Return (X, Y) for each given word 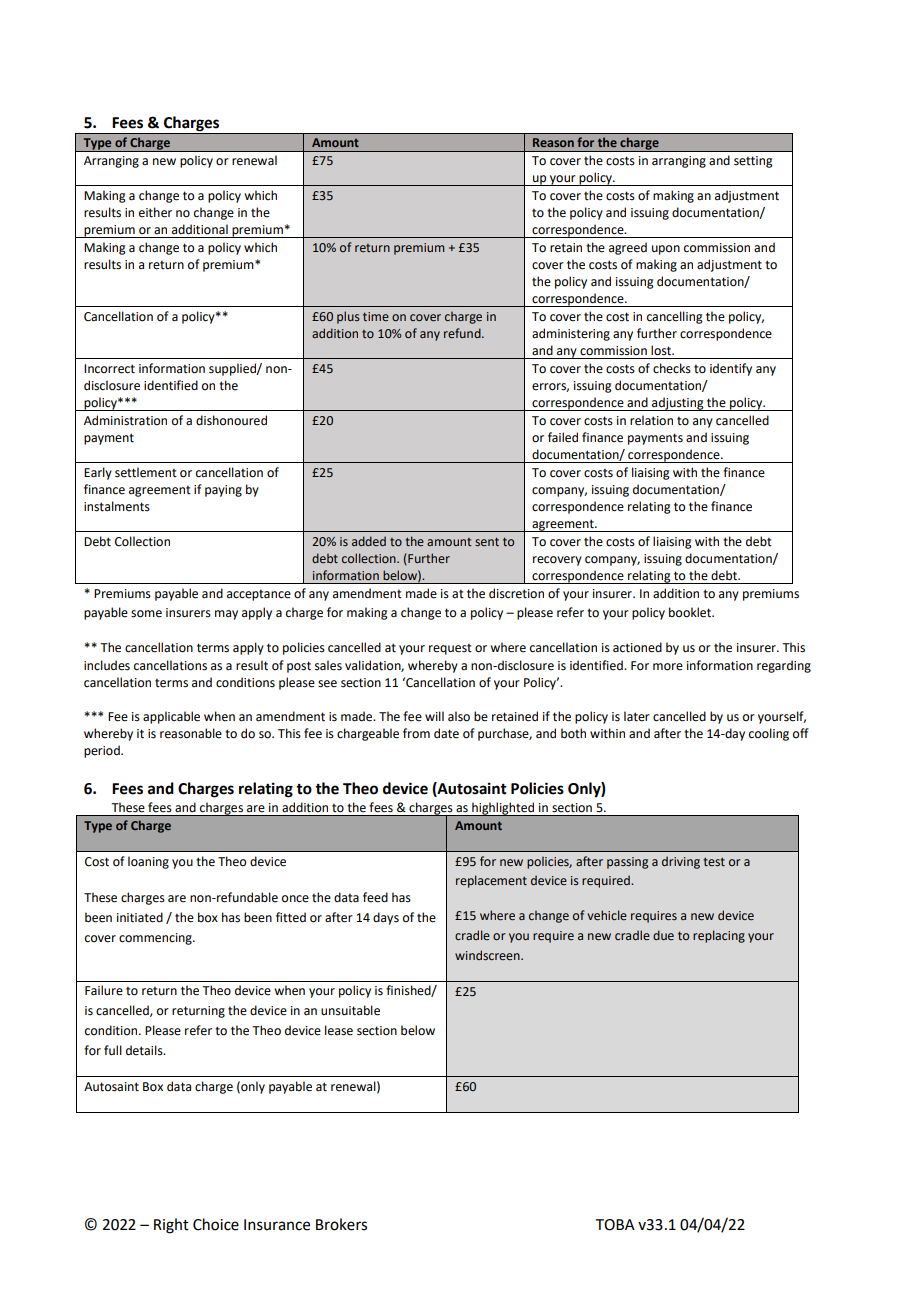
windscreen (488, 955)
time (376, 316)
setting (753, 162)
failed (563, 437)
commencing (156, 939)
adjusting (678, 404)
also (459, 716)
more (668, 667)
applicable (171, 717)
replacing (719, 936)
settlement (146, 472)
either (155, 212)
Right (171, 1226)
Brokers (341, 1224)
